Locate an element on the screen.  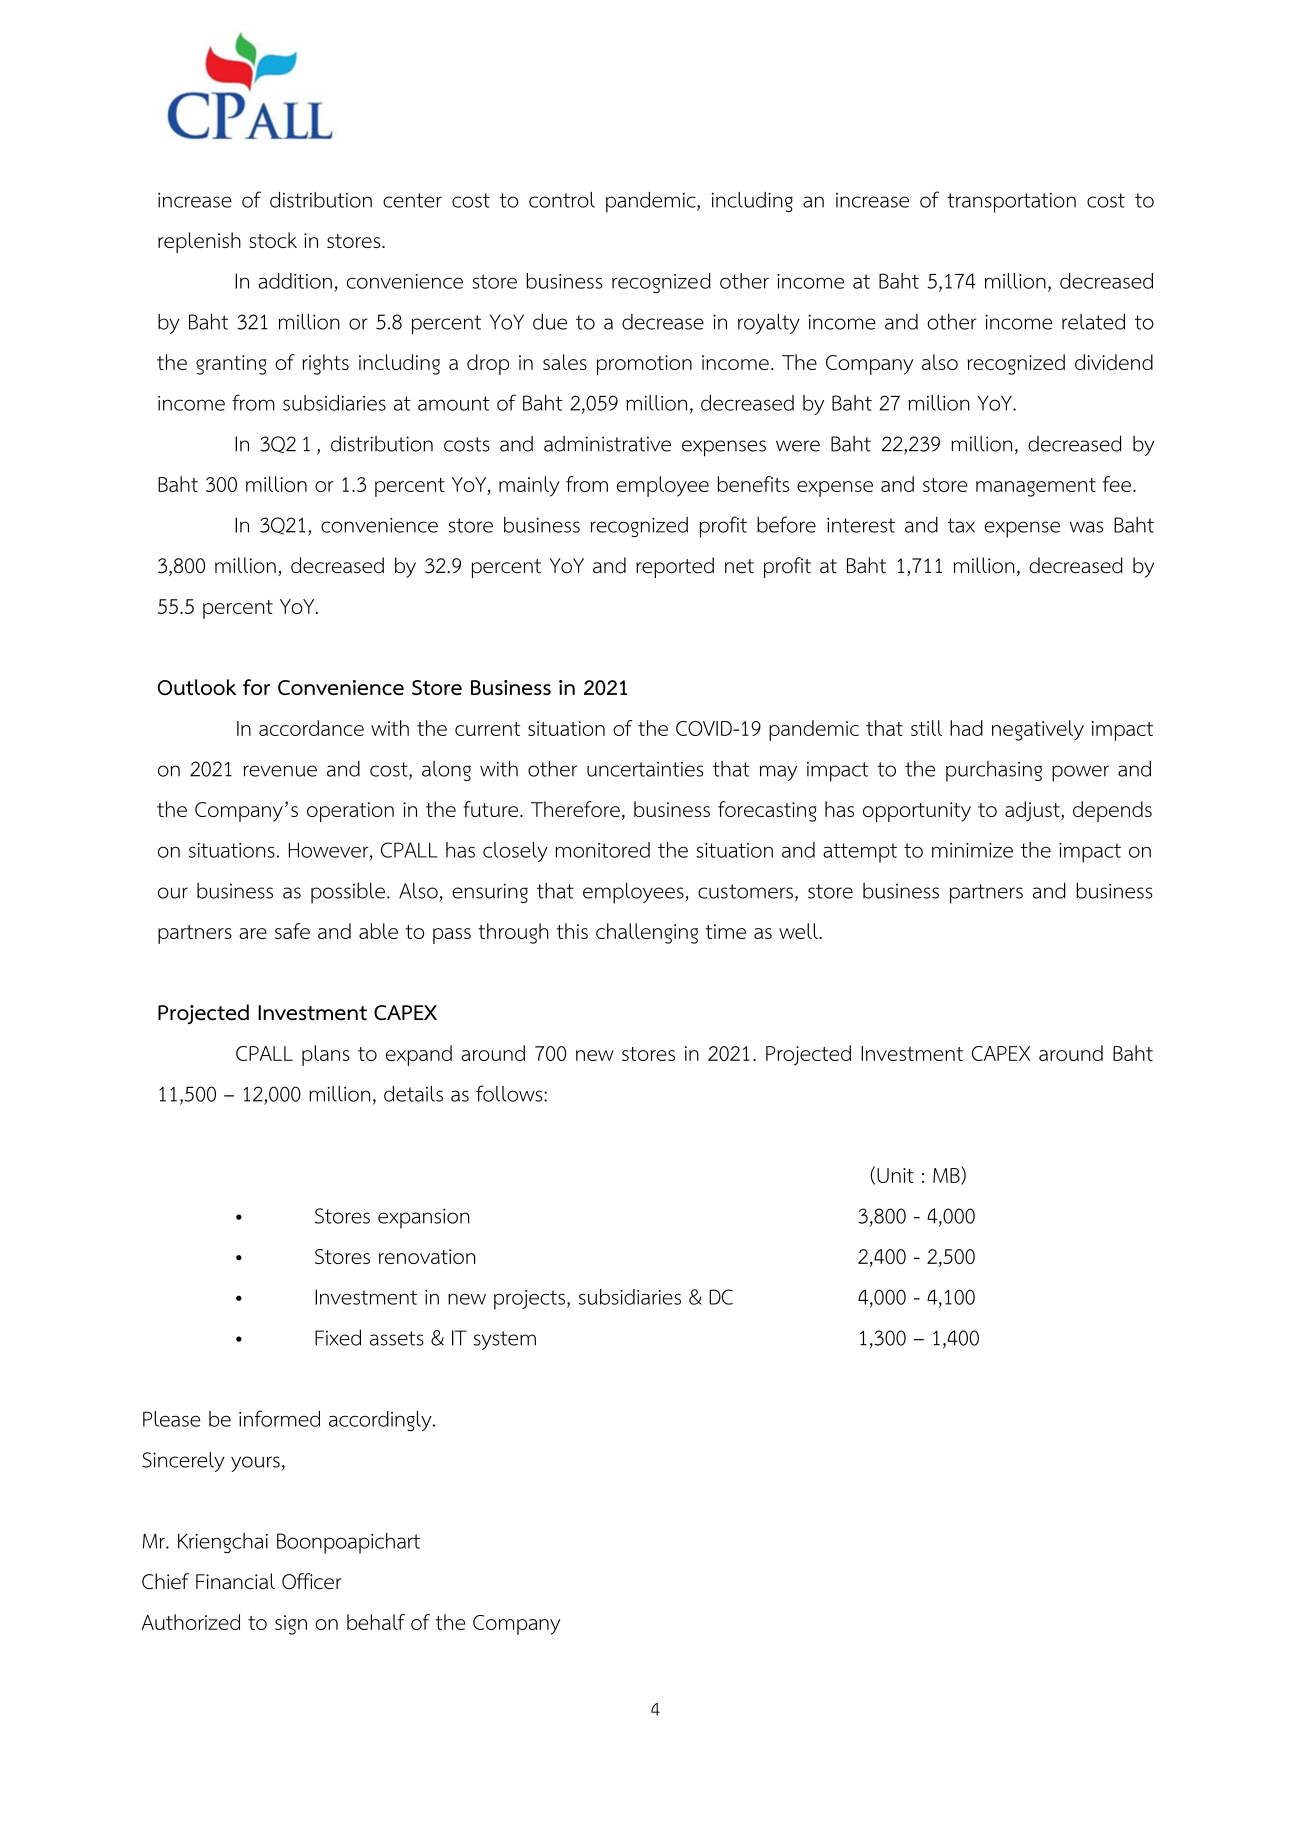
accordance is located at coordinates (311, 728).
